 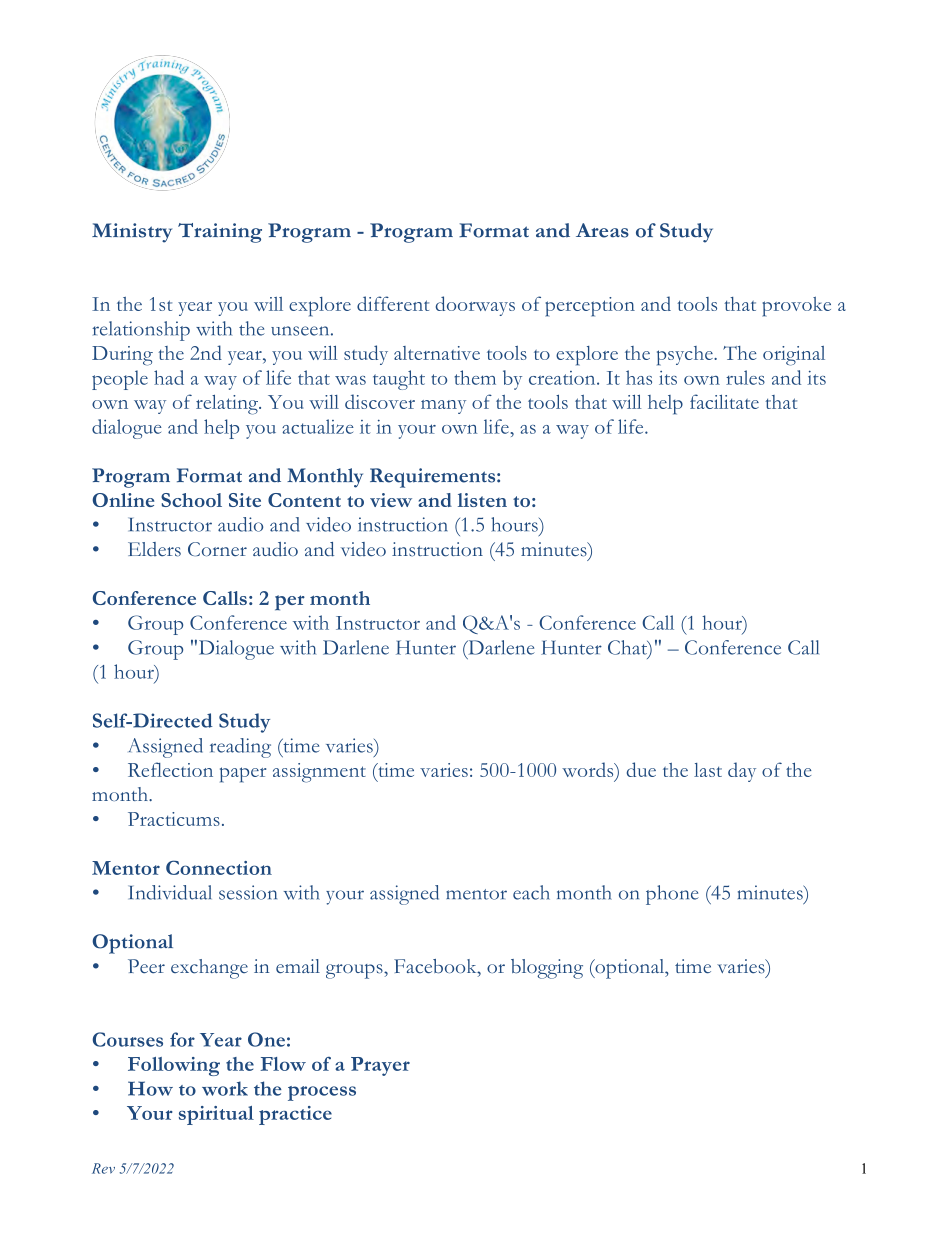 I want to click on Corner, so click(x=217, y=549).
